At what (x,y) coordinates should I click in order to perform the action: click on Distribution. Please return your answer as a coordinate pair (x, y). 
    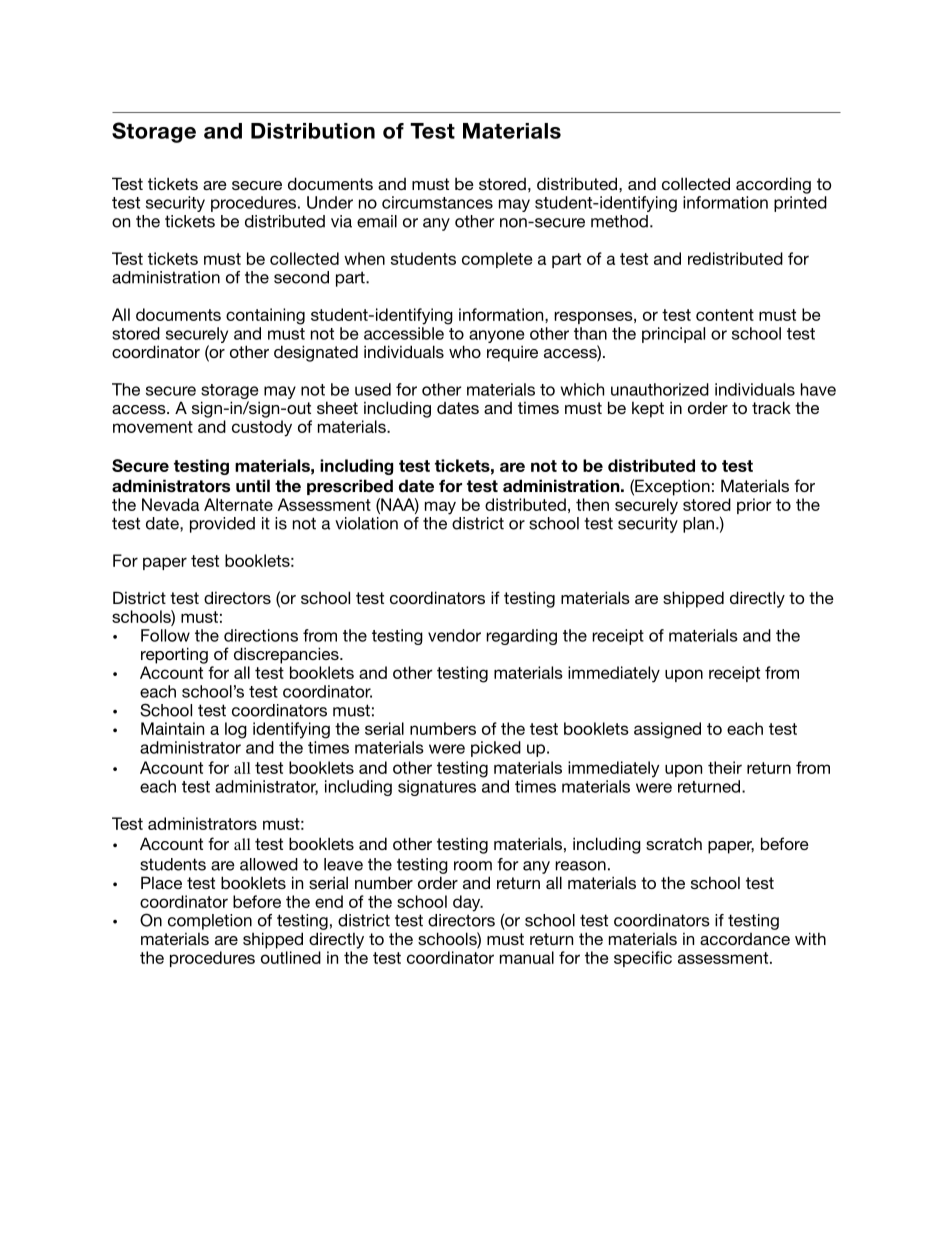
    Looking at the image, I should click on (313, 131).
